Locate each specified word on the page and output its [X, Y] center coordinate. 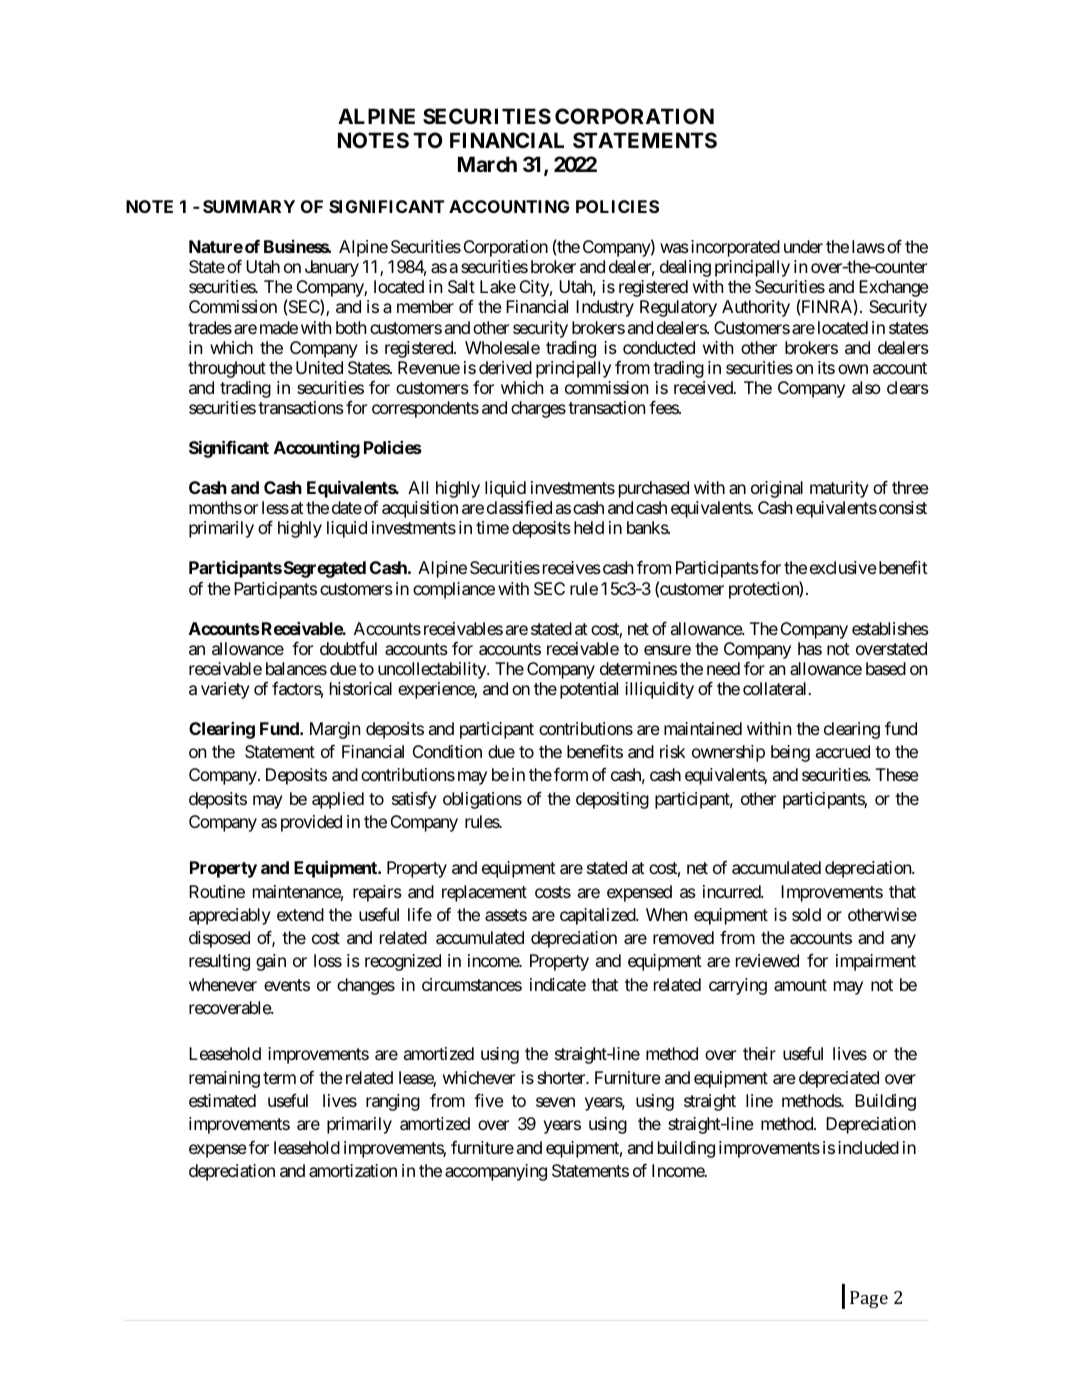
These [897, 774]
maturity [839, 489]
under [803, 246]
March [487, 164]
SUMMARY [249, 206]
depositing [612, 800]
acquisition [420, 509]
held [589, 527]
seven [555, 1102]
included [868, 1147]
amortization [353, 1170]
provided [311, 823]
